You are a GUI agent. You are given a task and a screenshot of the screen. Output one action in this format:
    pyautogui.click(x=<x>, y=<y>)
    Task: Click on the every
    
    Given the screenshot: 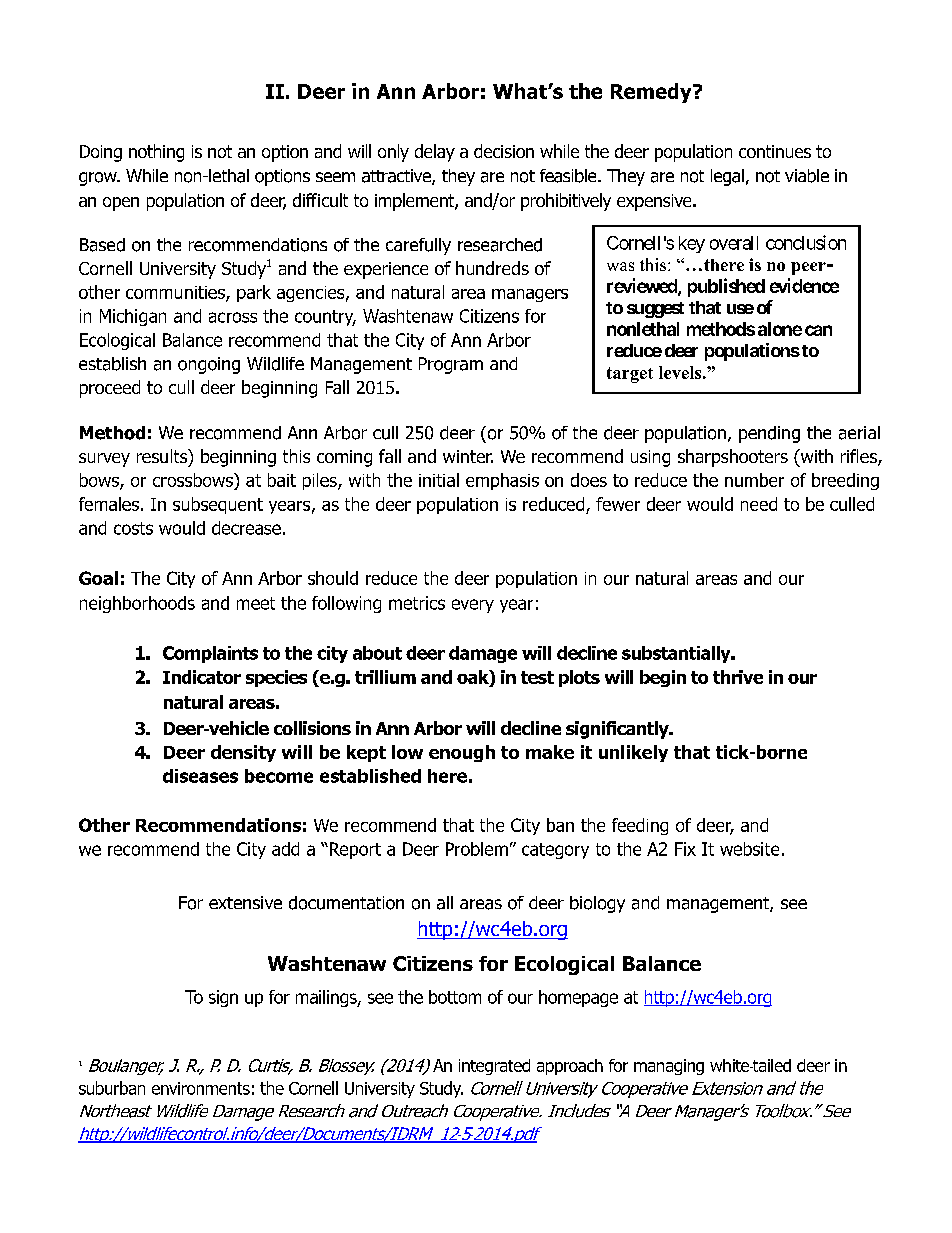 What is the action you would take?
    pyautogui.click(x=473, y=606)
